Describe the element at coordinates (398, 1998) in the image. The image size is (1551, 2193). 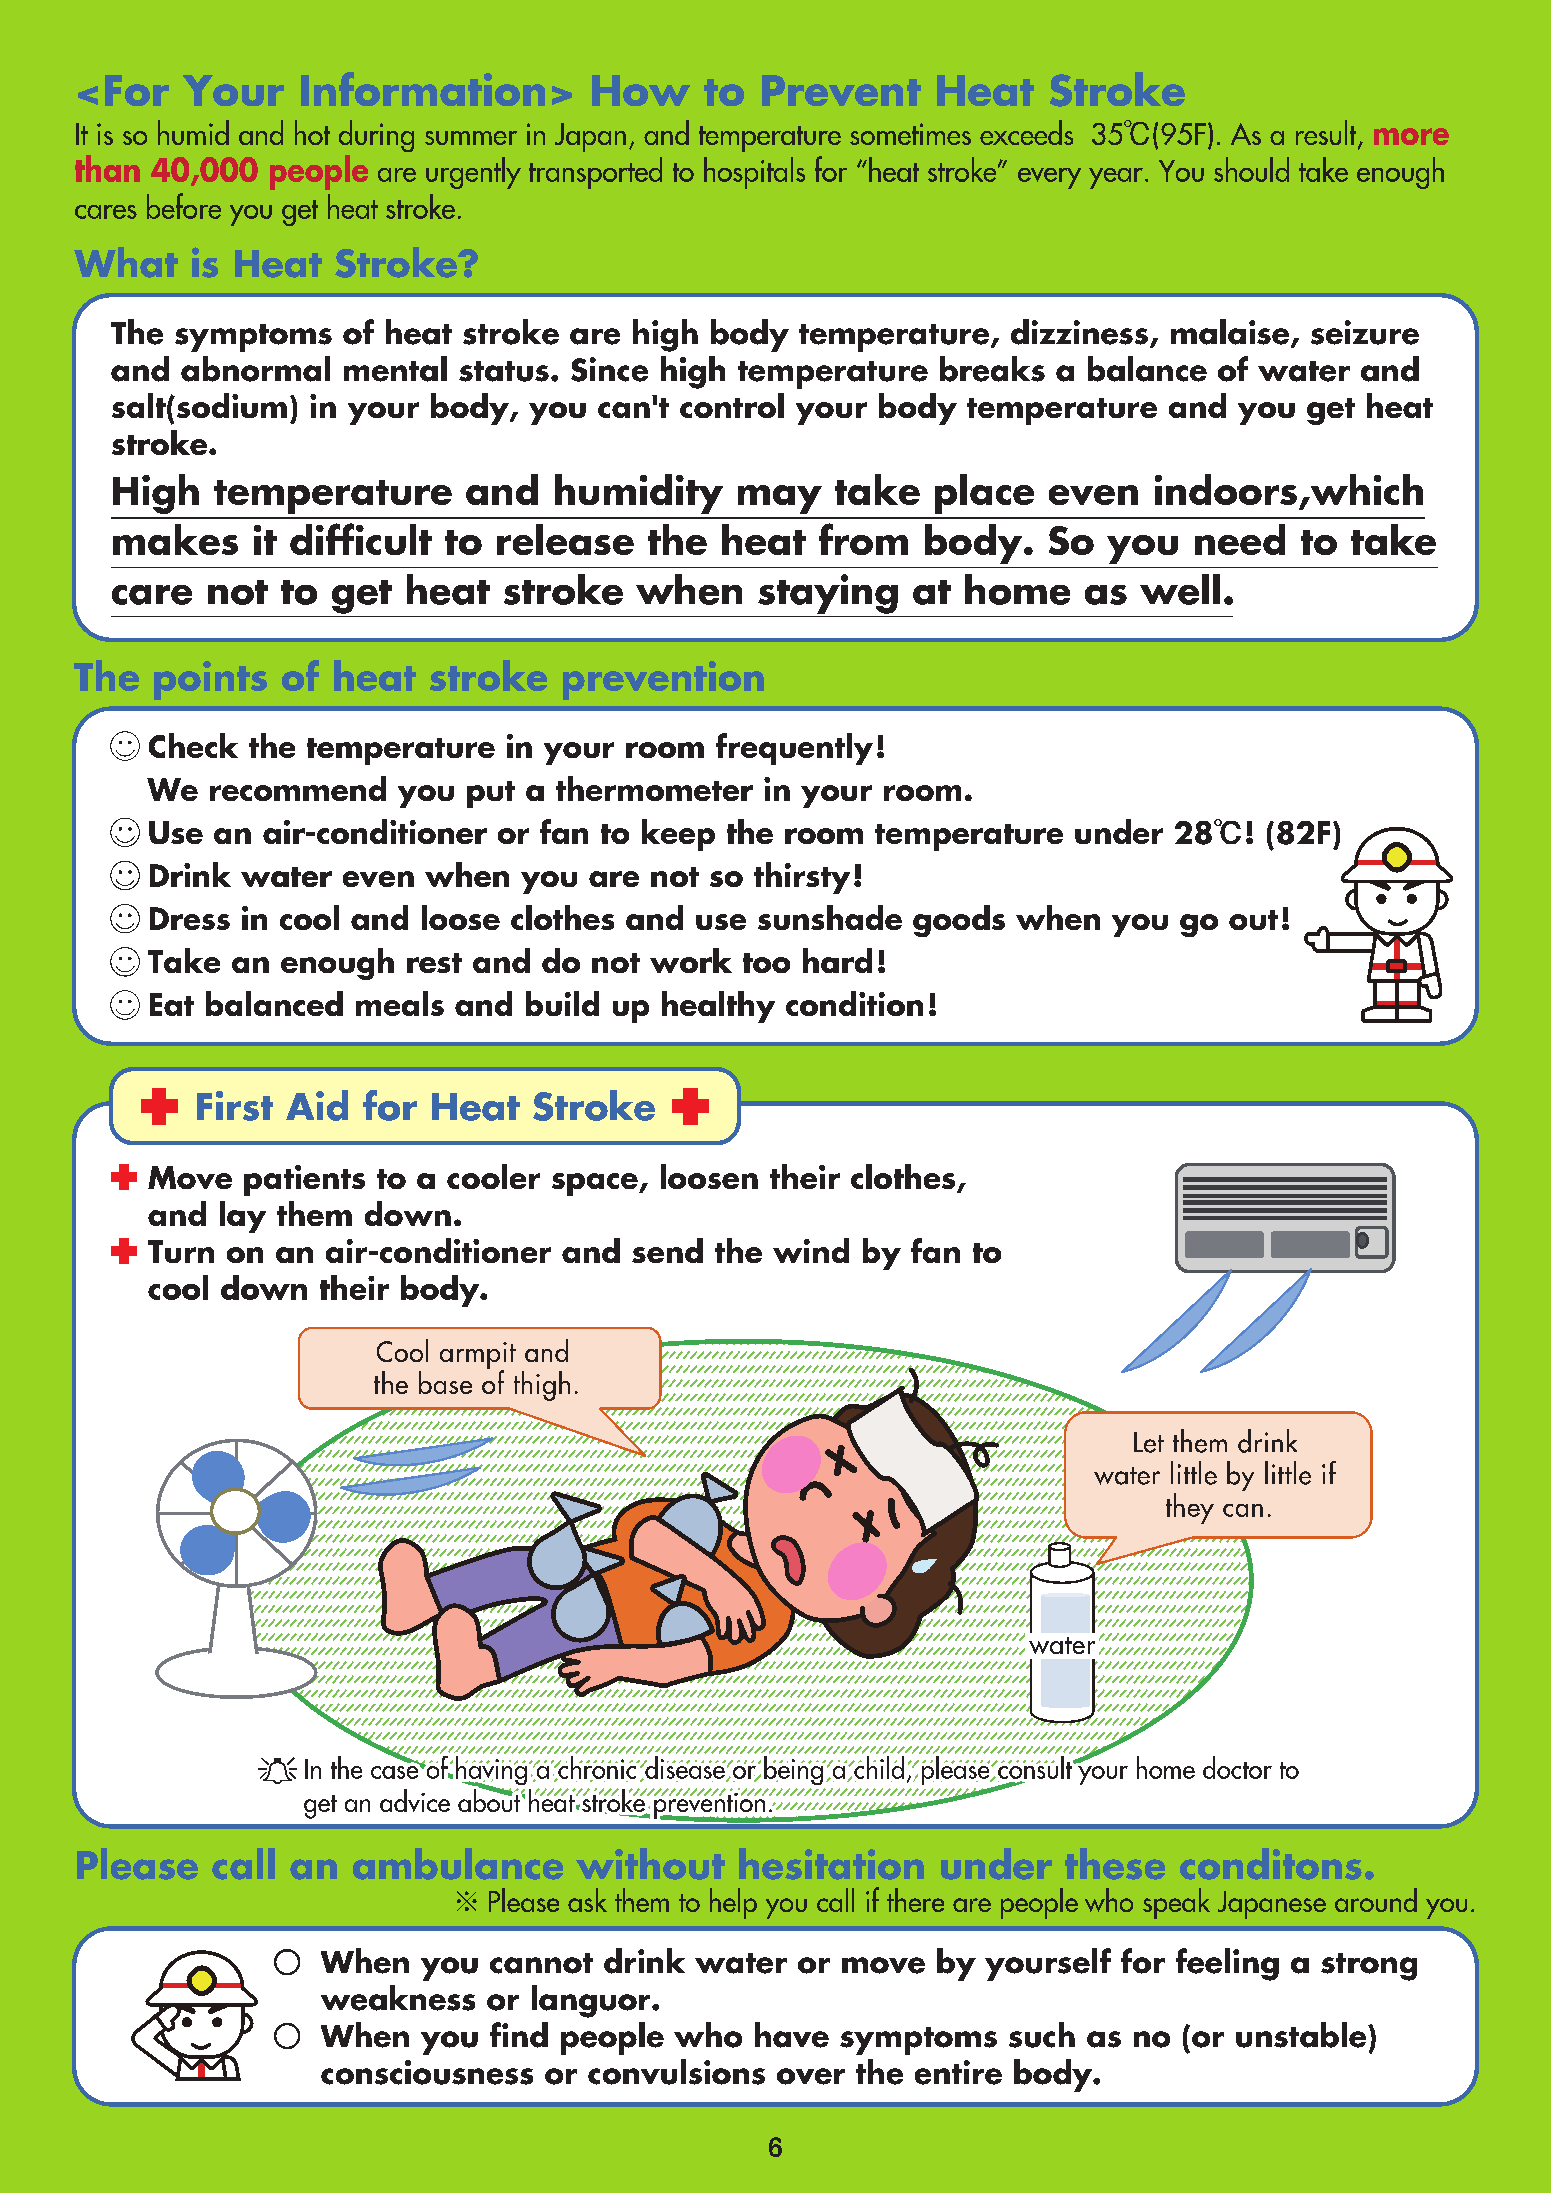
I see `weakness` at that location.
